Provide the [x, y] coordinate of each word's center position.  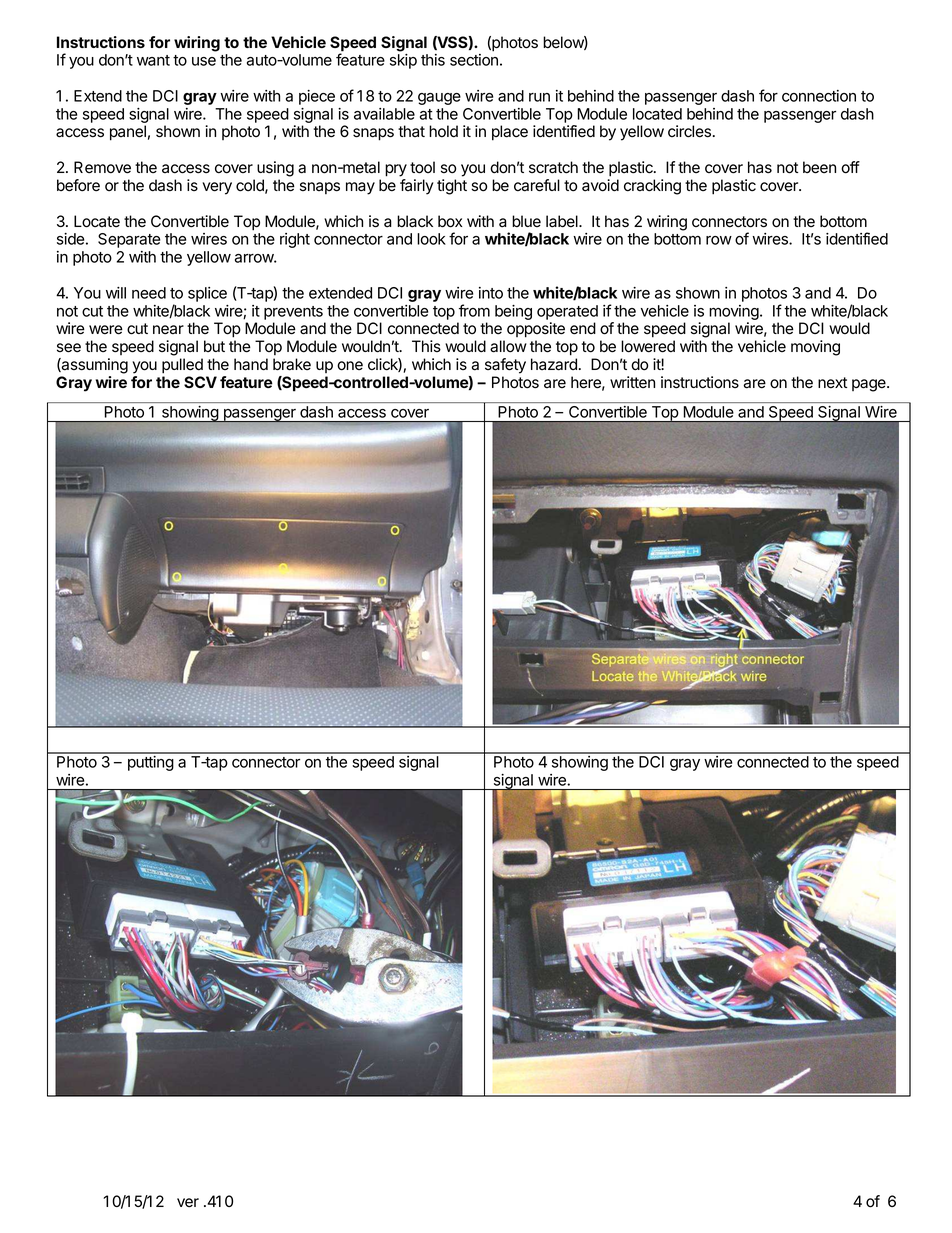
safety [505, 366]
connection [819, 96]
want [153, 60]
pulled [182, 366]
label [563, 221]
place [510, 133]
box [450, 221]
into [491, 293]
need [149, 293]
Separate [129, 240]
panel [128, 133]
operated [567, 312]
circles [689, 131]
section [474, 60]
